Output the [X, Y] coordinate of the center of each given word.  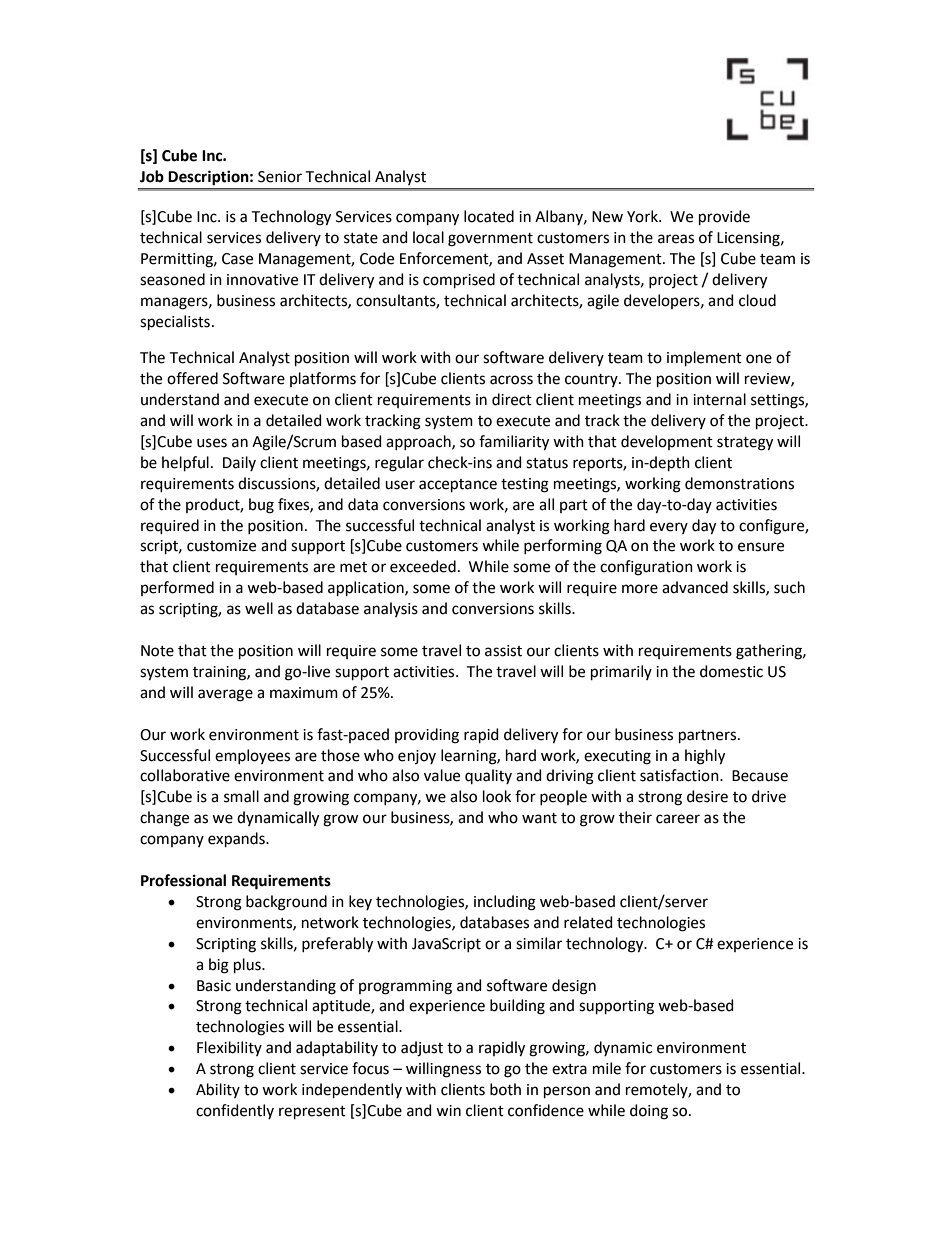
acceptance [458, 485]
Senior [280, 177]
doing [649, 1112]
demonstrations [739, 483]
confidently [235, 1111]
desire [707, 796]
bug [261, 506]
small [241, 796]
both [505, 1089]
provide [724, 217]
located [489, 216]
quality [488, 776]
